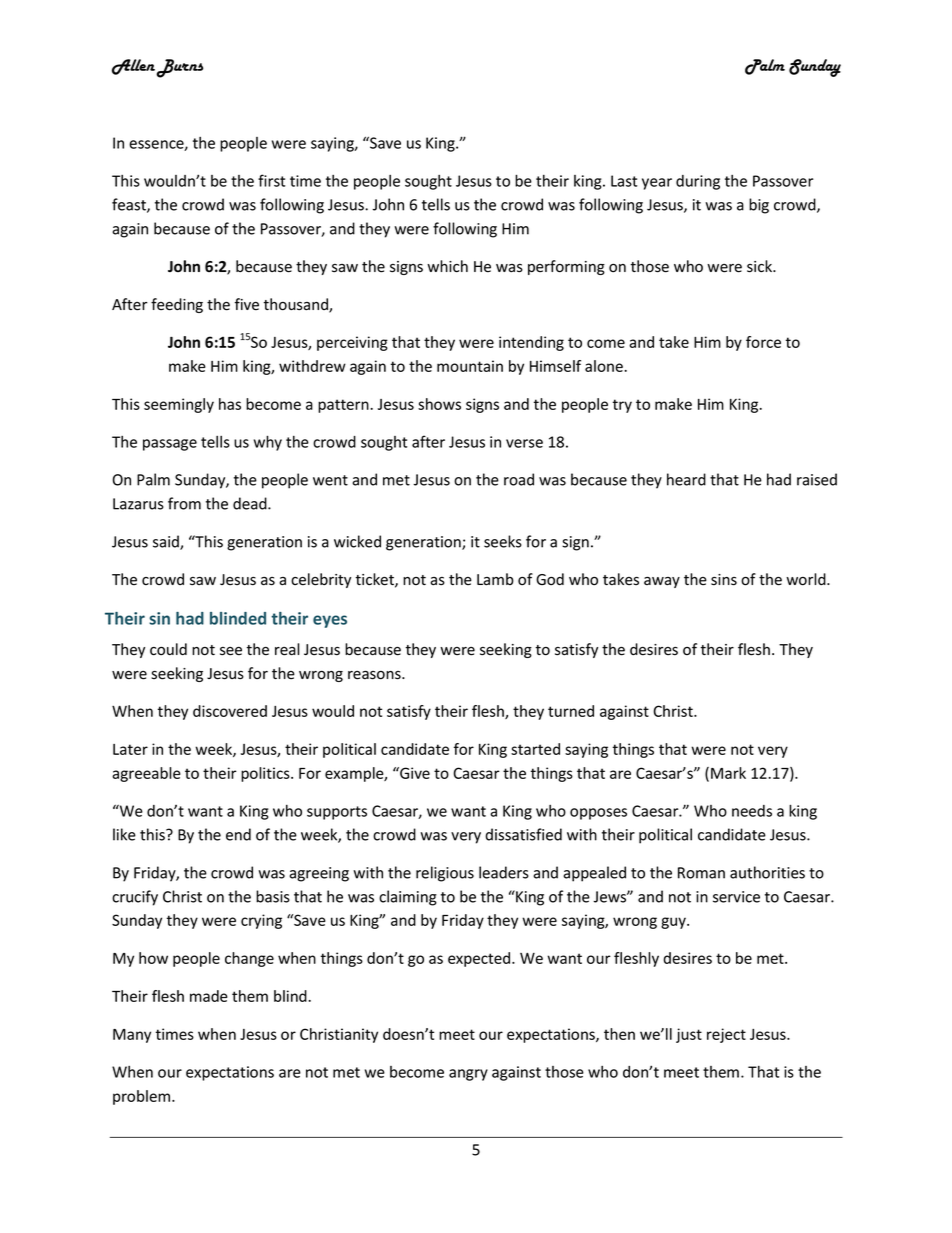 This image has height=1233, width=952. What do you see at coordinates (728, 773) in the image?
I see `Mark` at bounding box center [728, 773].
